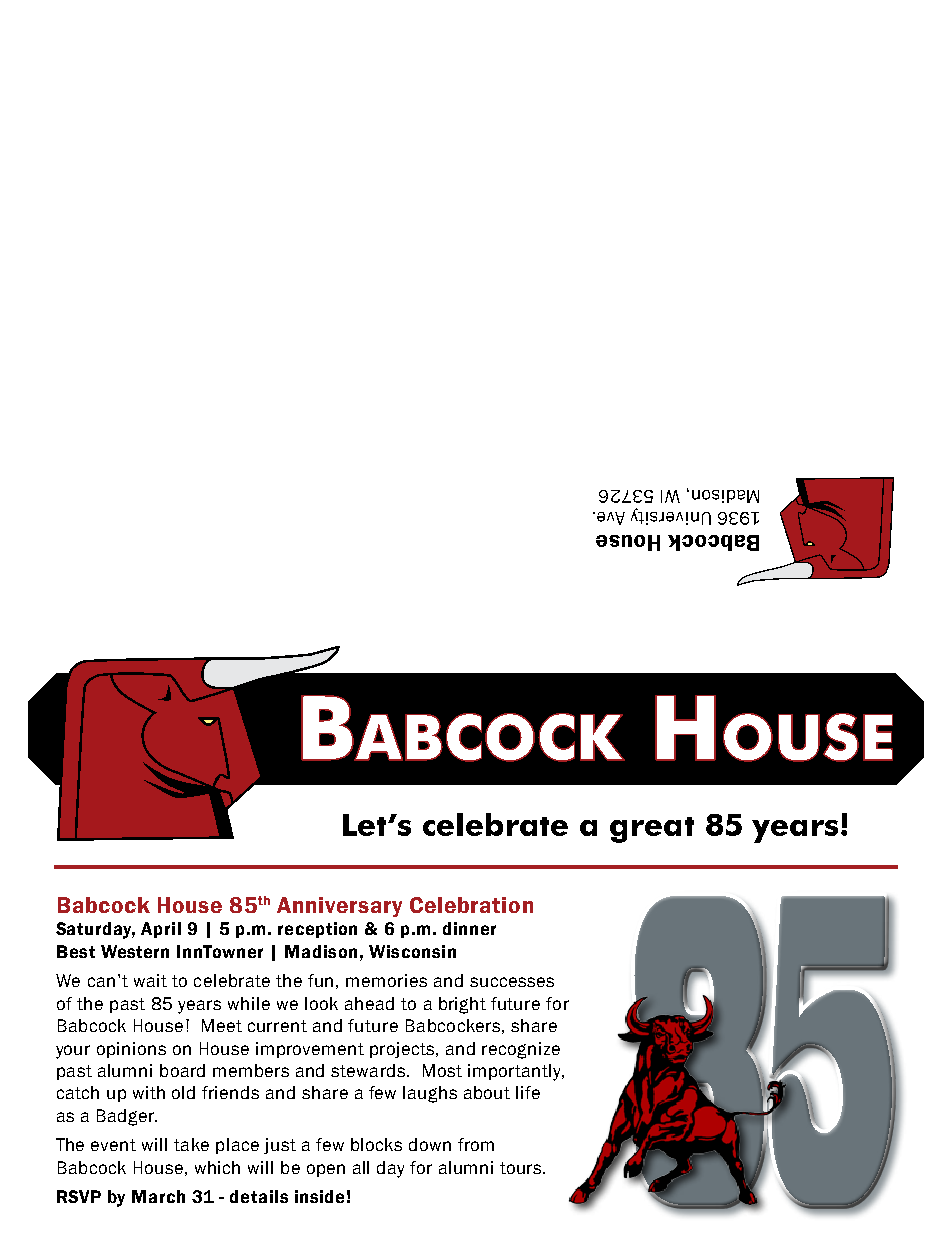 This document has width=952, height=1233. Describe the element at coordinates (182, 1070) in the document. I see `board` at that location.
